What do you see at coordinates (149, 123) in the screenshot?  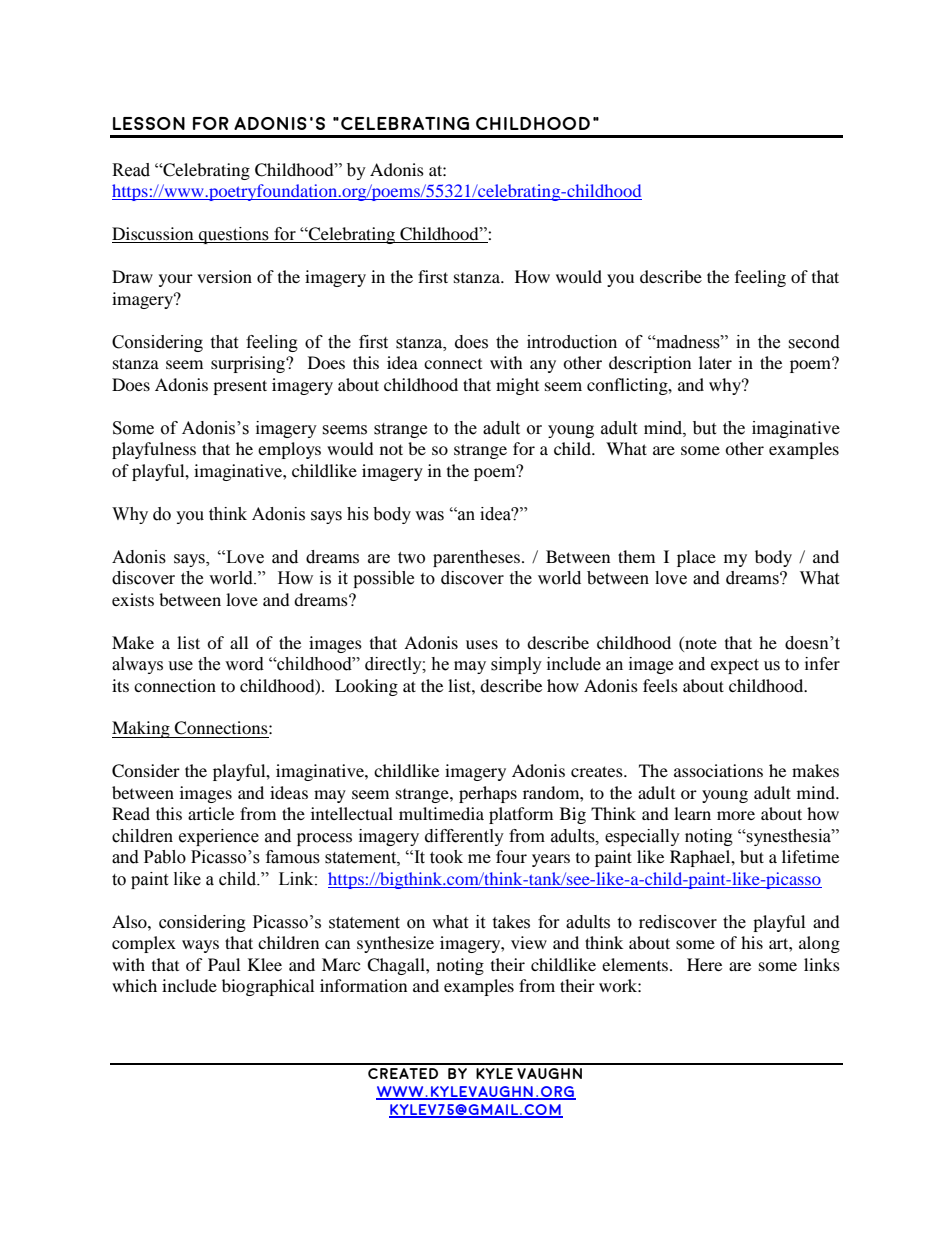 I see `Lesson` at bounding box center [149, 123].
